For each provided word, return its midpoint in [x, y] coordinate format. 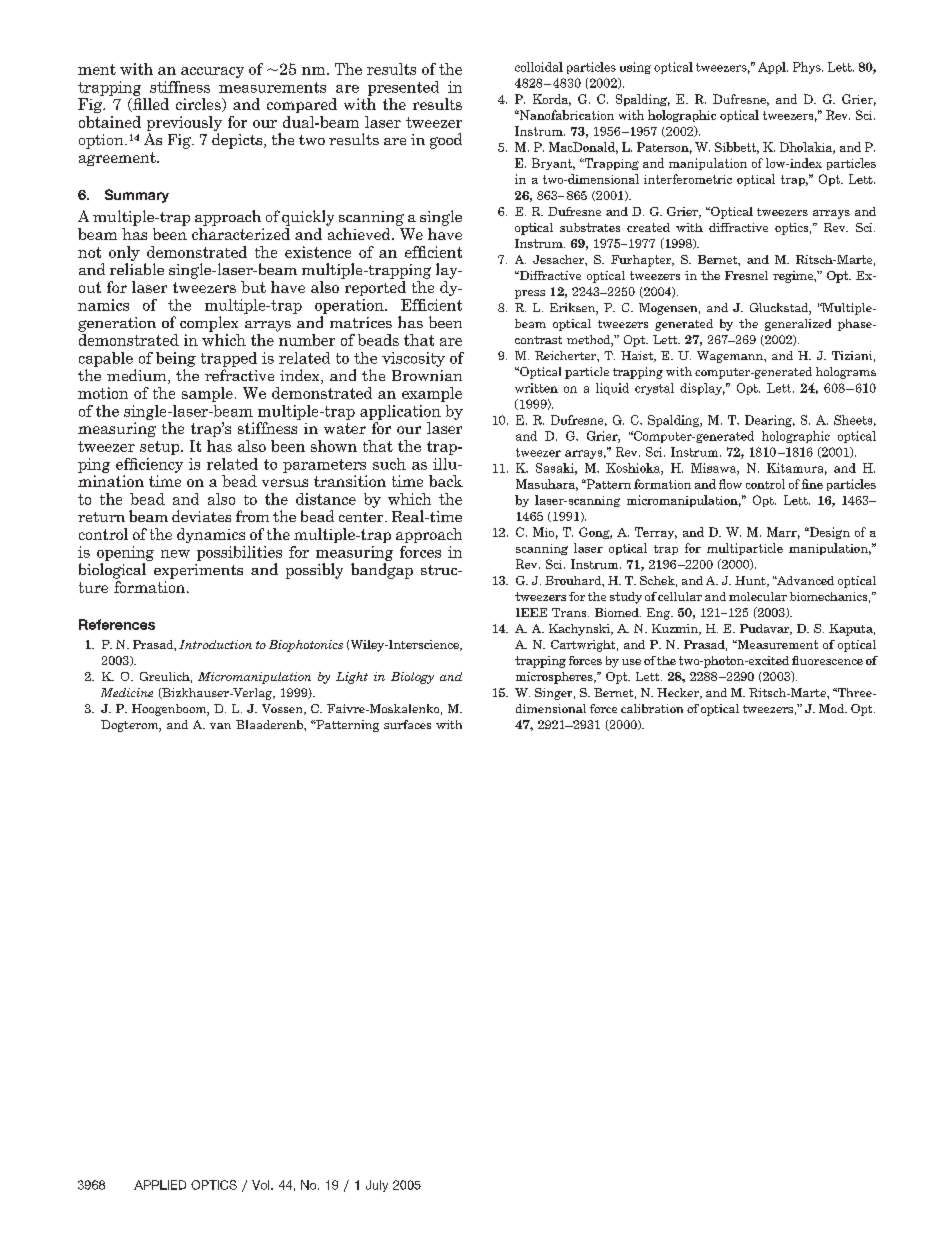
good [446, 141]
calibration [652, 708]
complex [209, 324]
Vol [262, 1185]
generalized [798, 325]
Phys [808, 68]
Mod [832, 708]
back [446, 481]
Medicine [127, 692]
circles [199, 105]
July [377, 1186]
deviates [201, 516]
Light [352, 678]
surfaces [407, 724]
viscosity [413, 359]
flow [730, 484]
